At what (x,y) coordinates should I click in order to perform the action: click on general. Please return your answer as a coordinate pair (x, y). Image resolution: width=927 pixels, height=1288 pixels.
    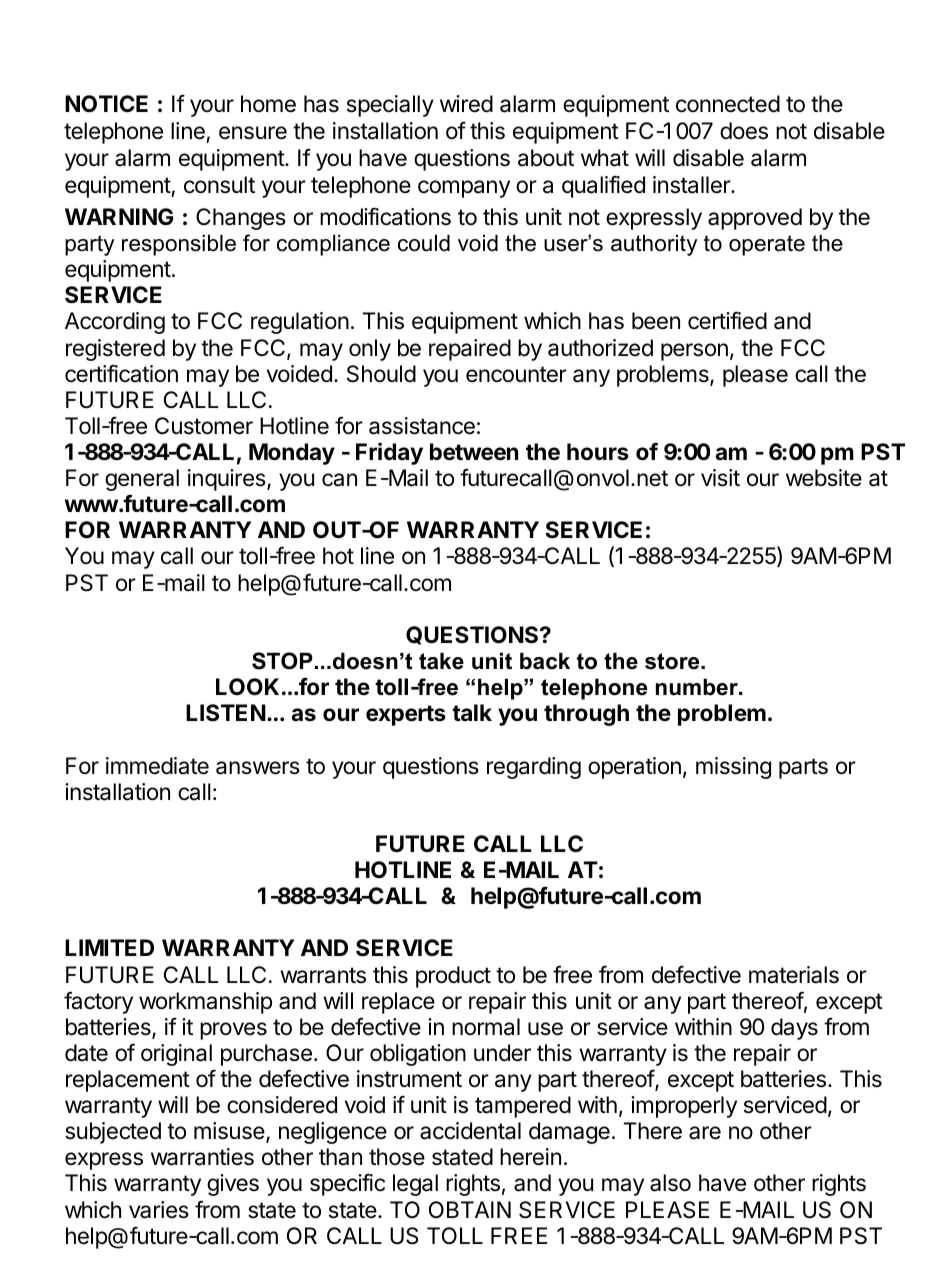
    Looking at the image, I should click on (142, 480).
